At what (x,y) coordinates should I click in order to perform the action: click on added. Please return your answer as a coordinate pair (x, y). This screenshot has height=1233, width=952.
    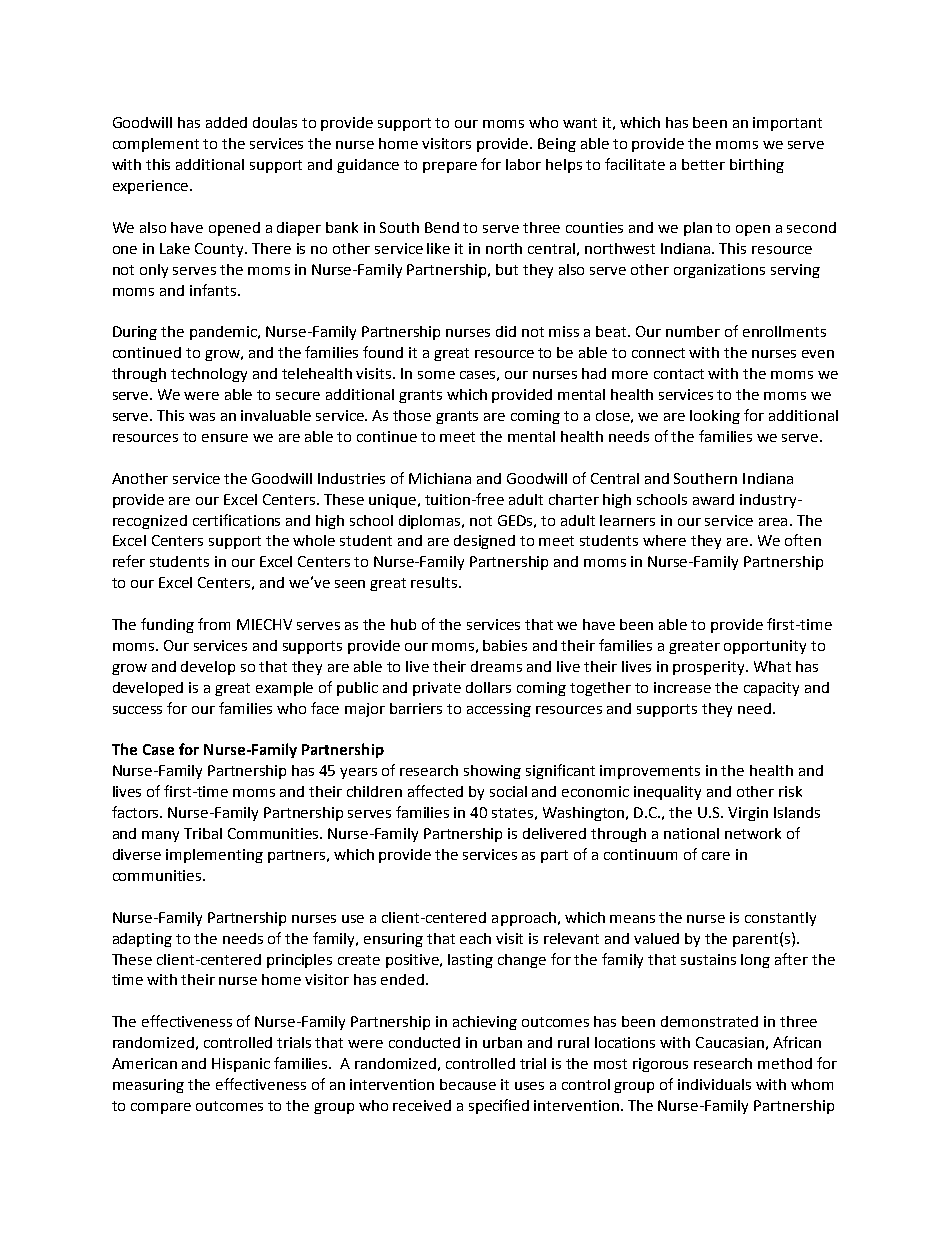
    Looking at the image, I should click on (226, 122).
